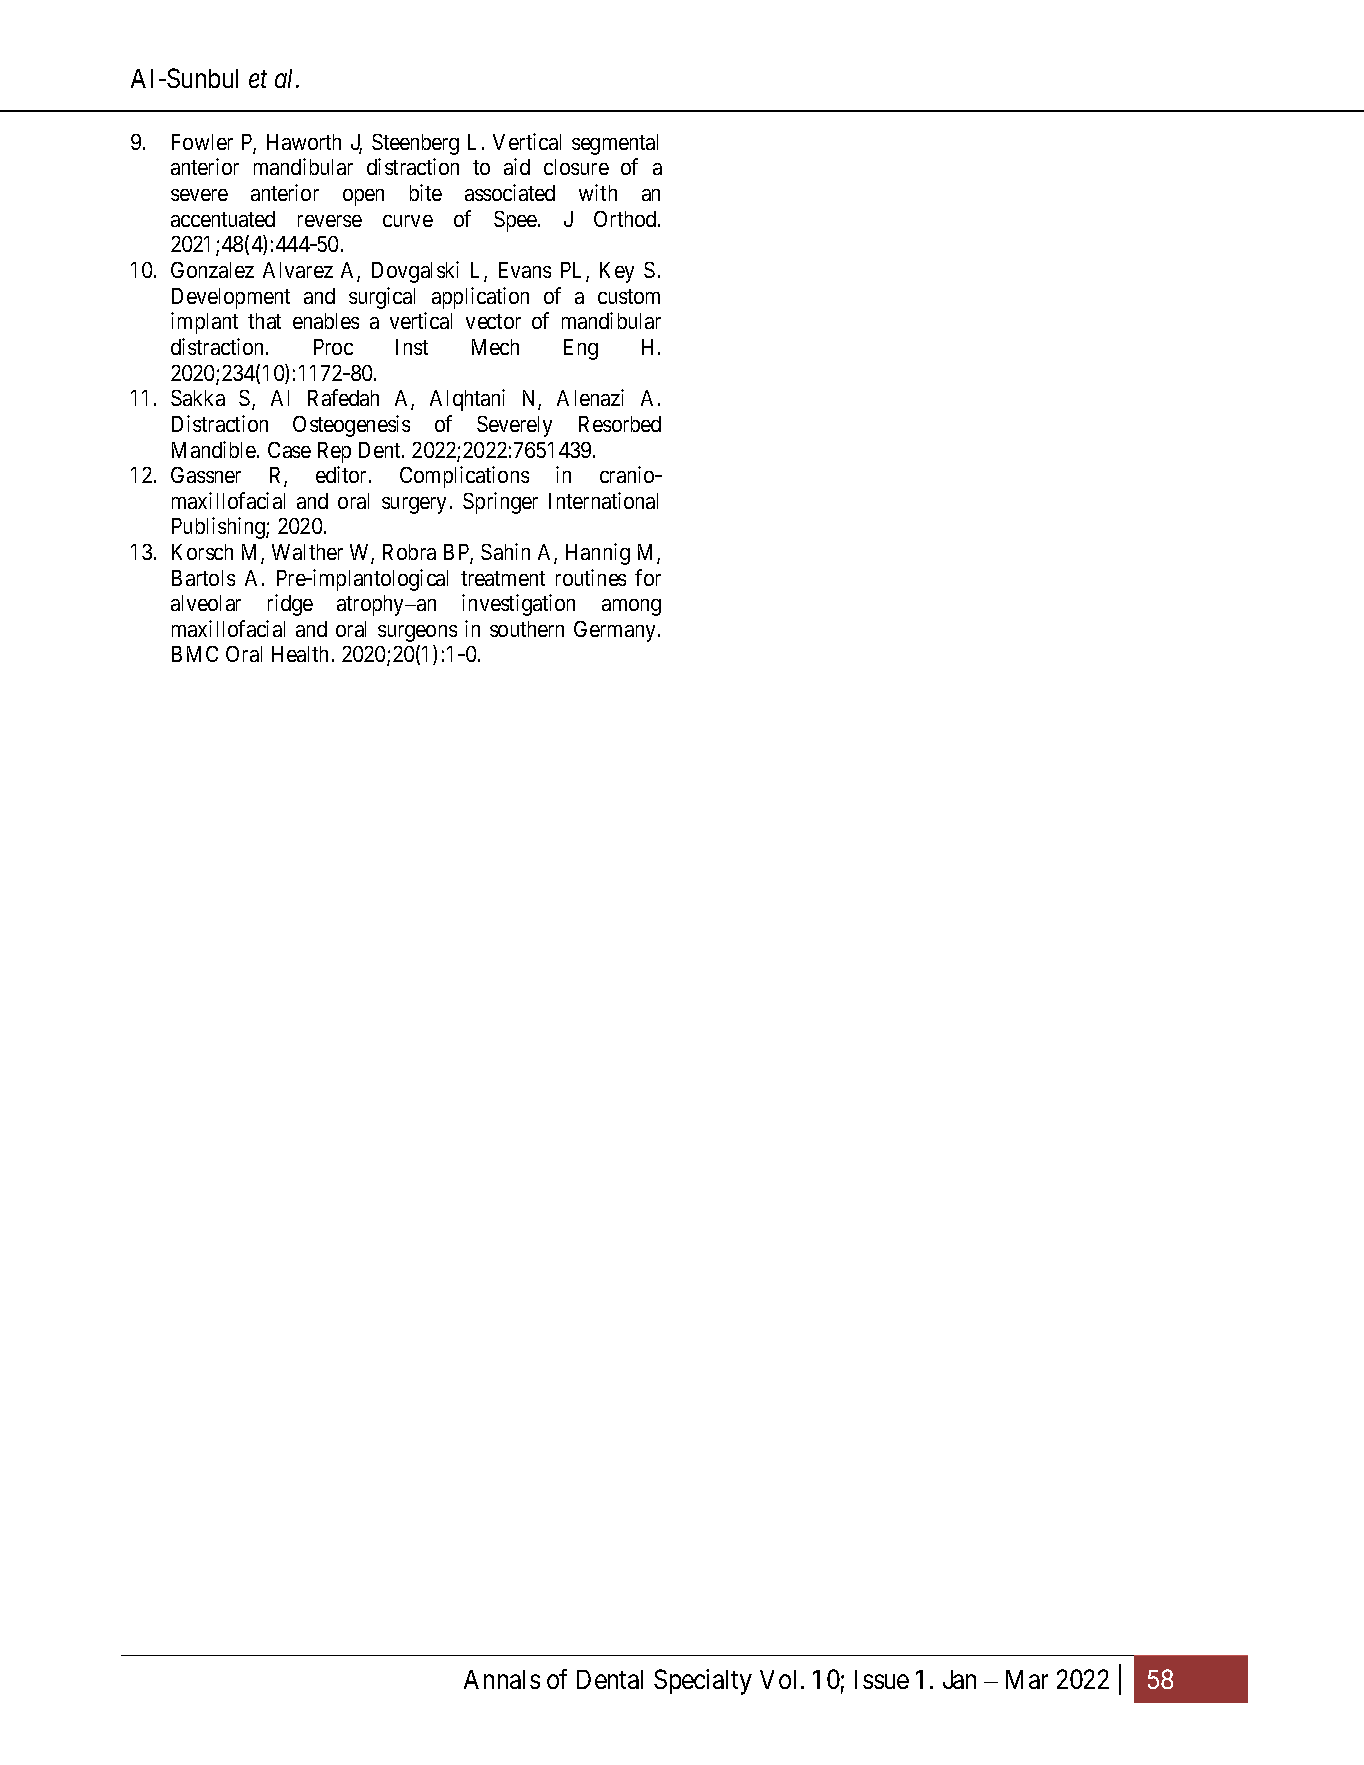  Describe the element at coordinates (598, 192) in the document. I see `with` at that location.
